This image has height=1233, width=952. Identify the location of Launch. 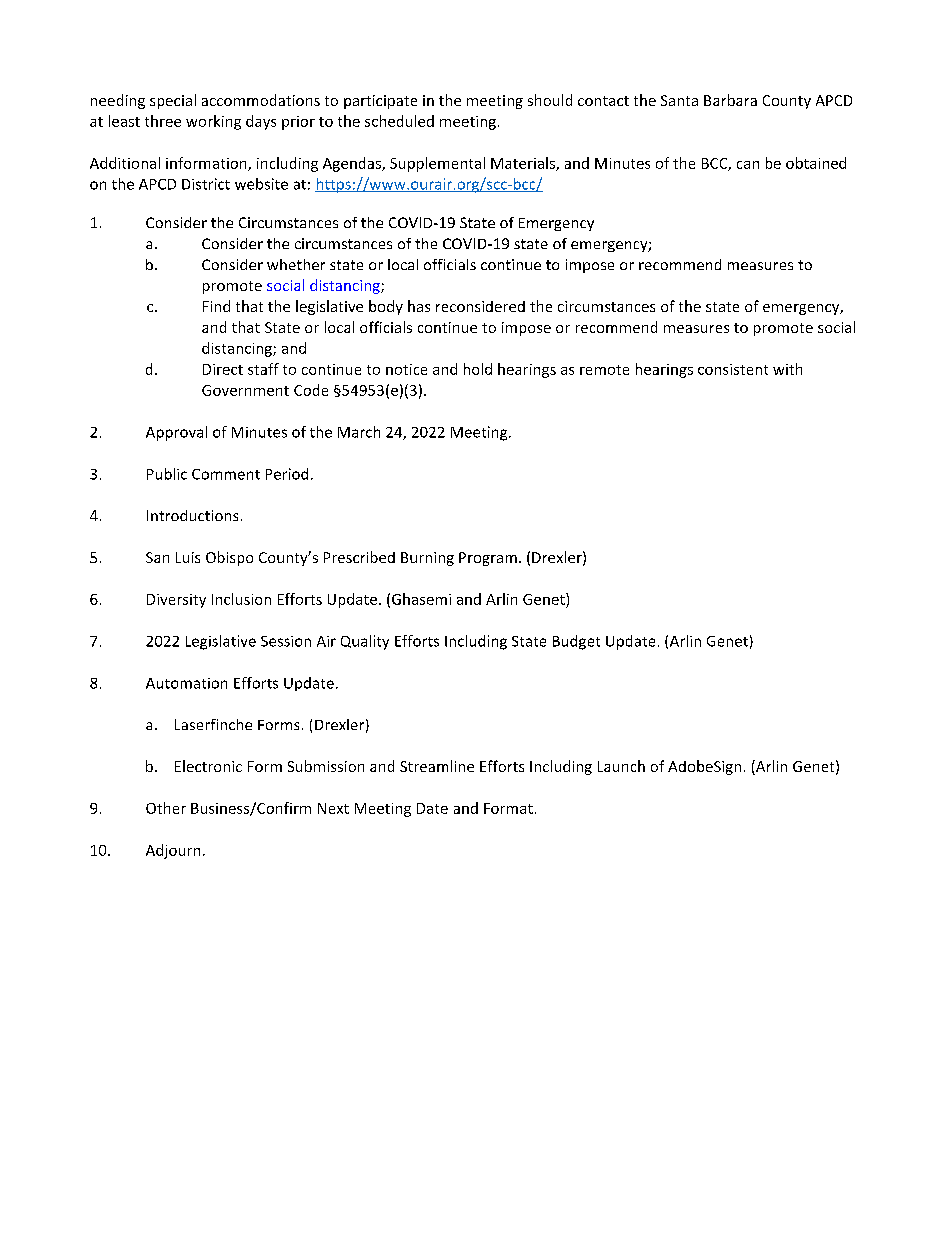
(621, 766).
